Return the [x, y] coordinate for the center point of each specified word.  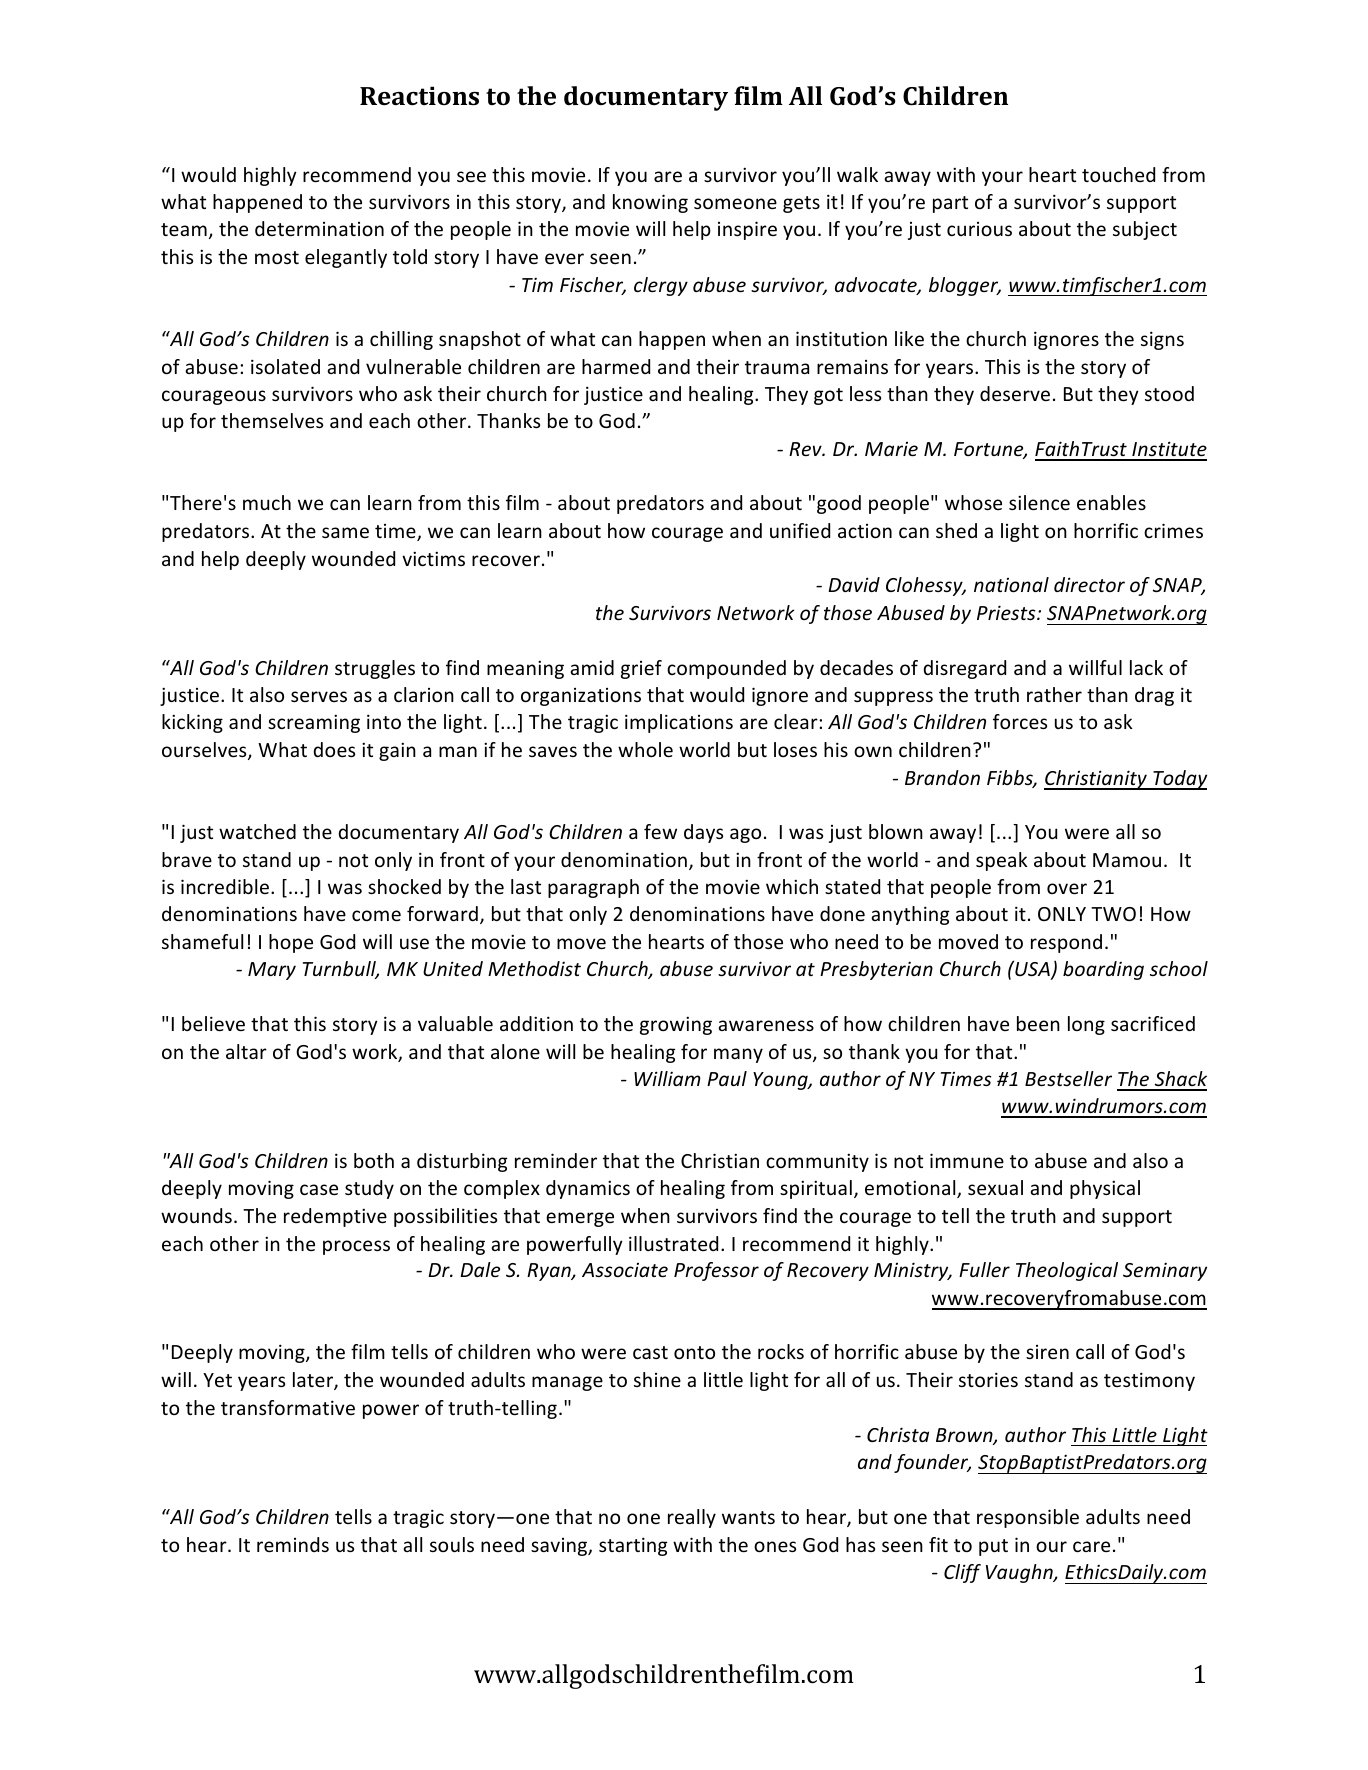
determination [319, 228]
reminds [293, 1544]
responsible [1028, 1518]
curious [979, 229]
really [692, 1518]
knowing [650, 203]
